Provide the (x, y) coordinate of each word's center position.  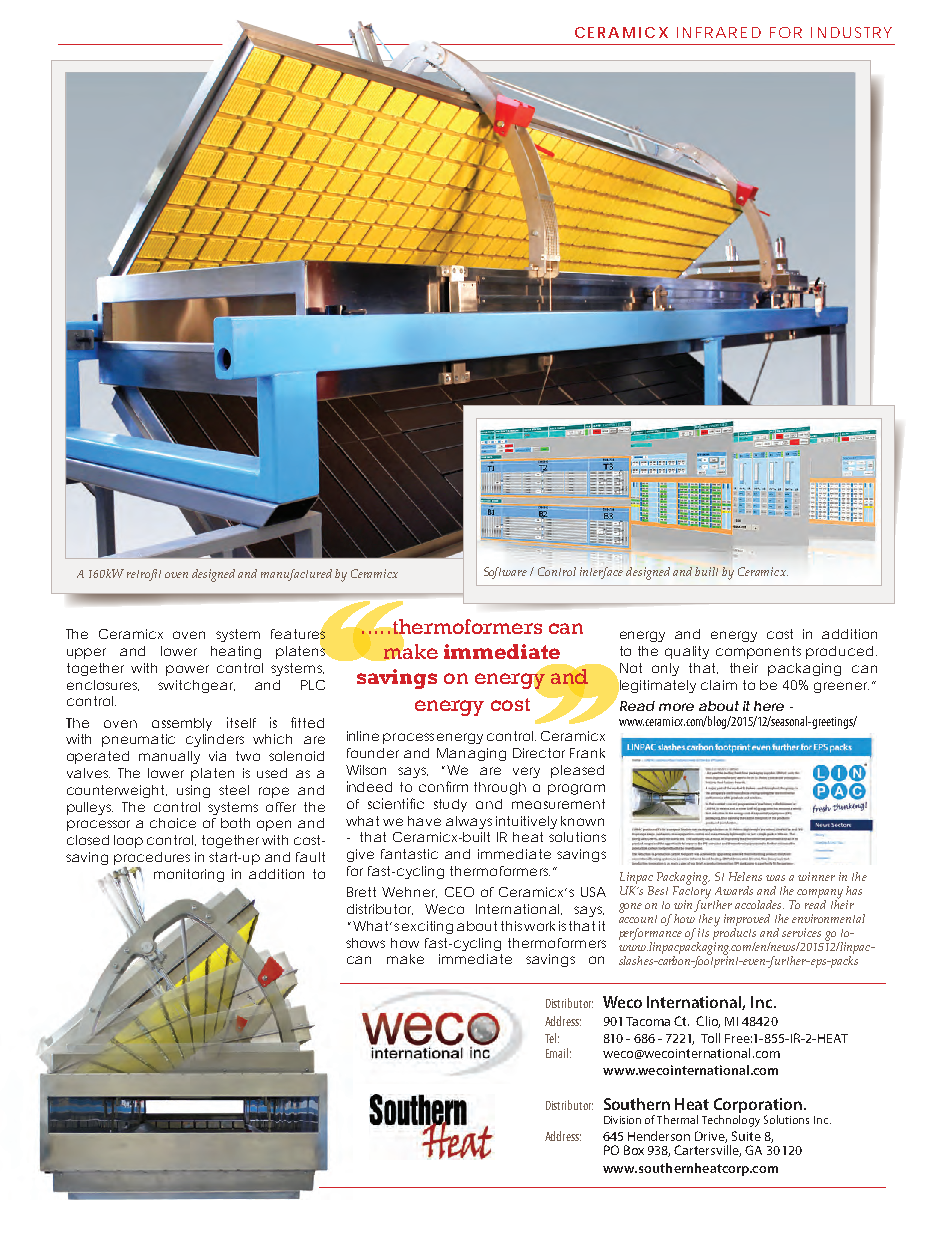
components (758, 652)
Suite (746, 1136)
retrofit (144, 575)
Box (634, 1150)
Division (622, 1120)
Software (505, 573)
